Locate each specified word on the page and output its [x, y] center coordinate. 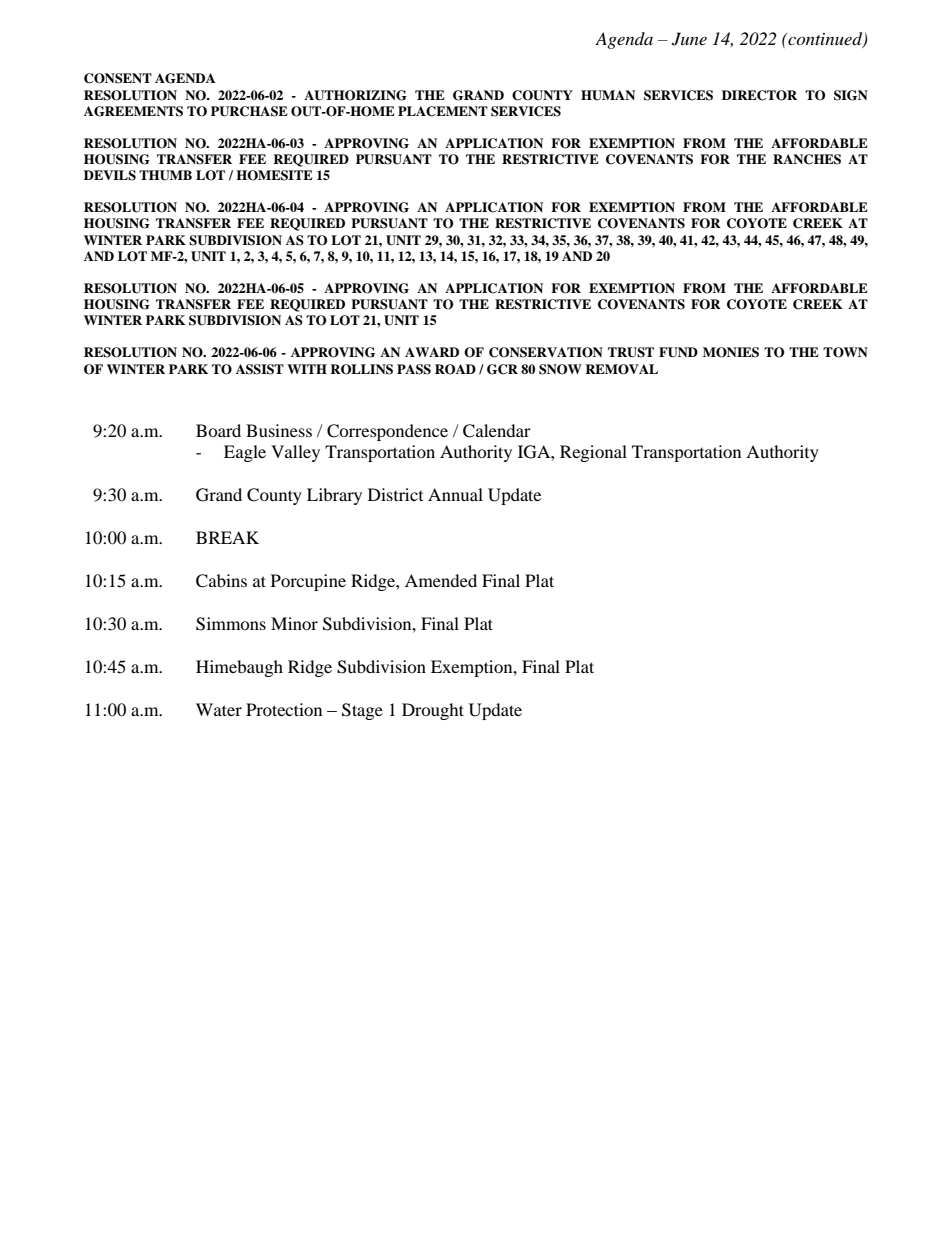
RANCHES [807, 159]
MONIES [731, 352]
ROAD [455, 369]
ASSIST [260, 369]
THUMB [165, 175]
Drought [433, 711]
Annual [455, 494]
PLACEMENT [443, 111]
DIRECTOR [759, 95]
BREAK [227, 537]
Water [219, 709]
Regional [593, 453]
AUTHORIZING [355, 95]
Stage [362, 711]
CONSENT [118, 78]
